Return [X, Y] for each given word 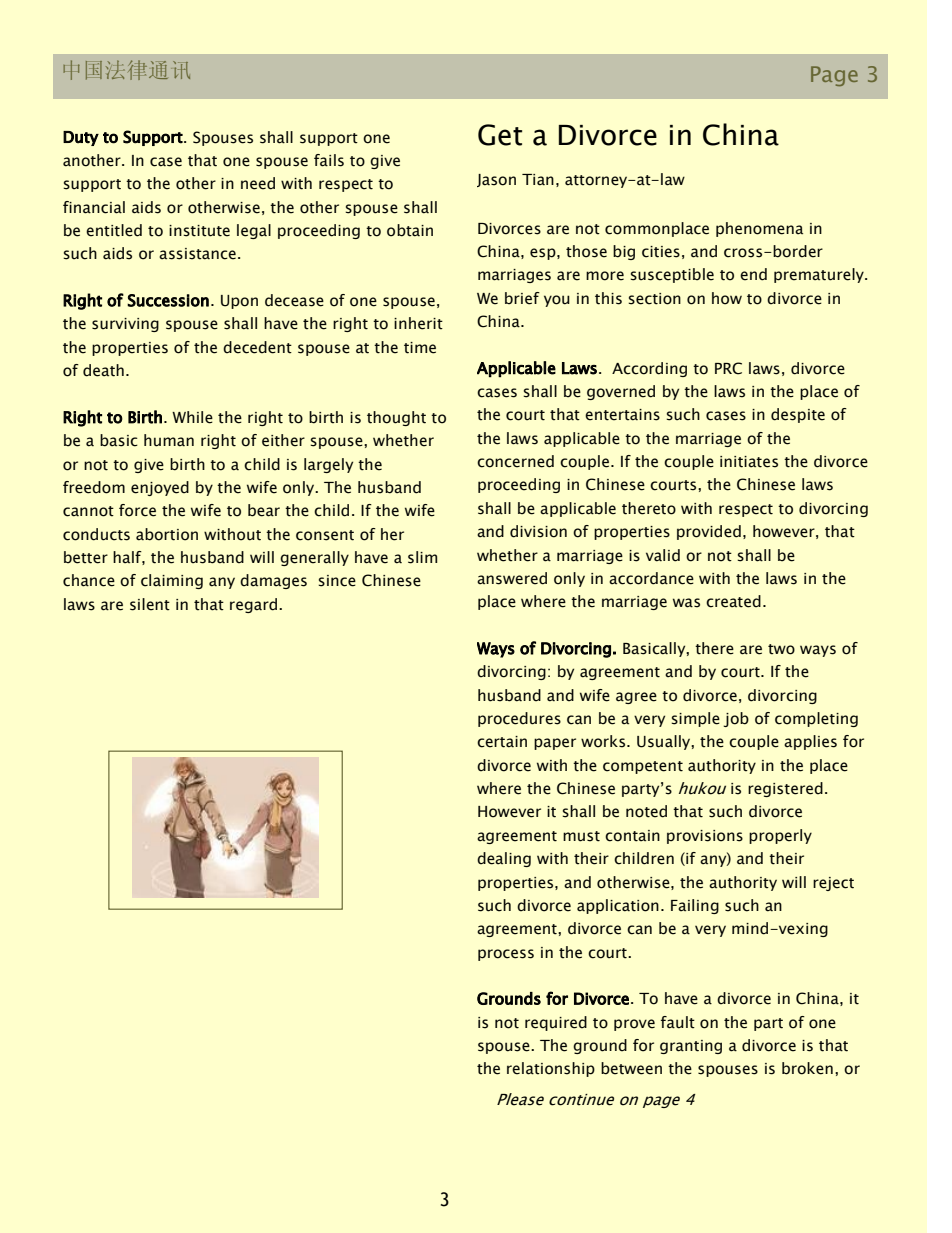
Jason [496, 180]
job [736, 719]
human [169, 440]
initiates [749, 462]
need [258, 183]
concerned [515, 461]
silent [150, 604]
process [506, 955]
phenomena [759, 229]
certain [502, 742]
